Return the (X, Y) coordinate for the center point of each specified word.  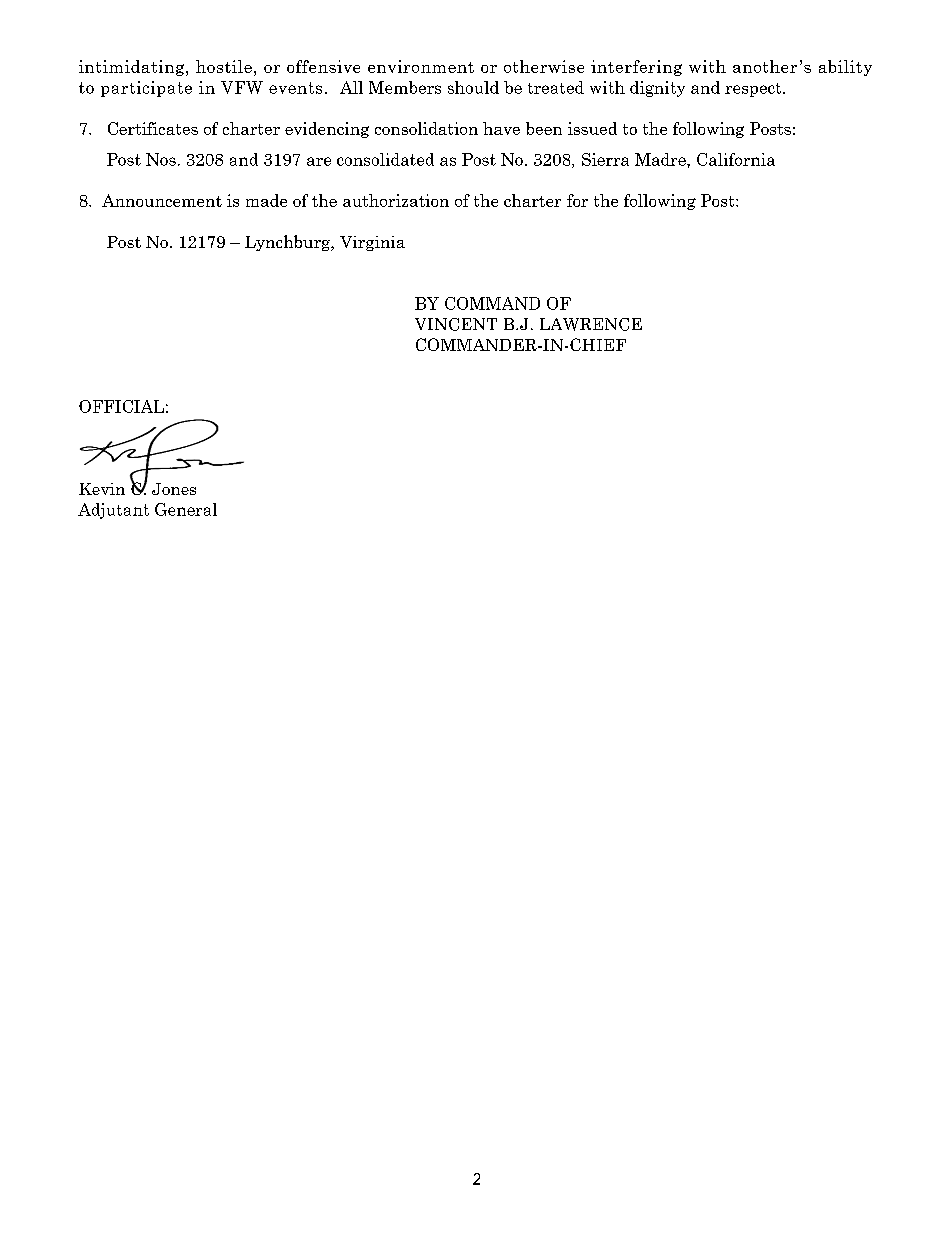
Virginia (372, 243)
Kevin (102, 489)
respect (754, 90)
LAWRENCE (591, 324)
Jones (174, 489)
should (473, 87)
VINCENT (456, 324)
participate (146, 89)
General (186, 509)
